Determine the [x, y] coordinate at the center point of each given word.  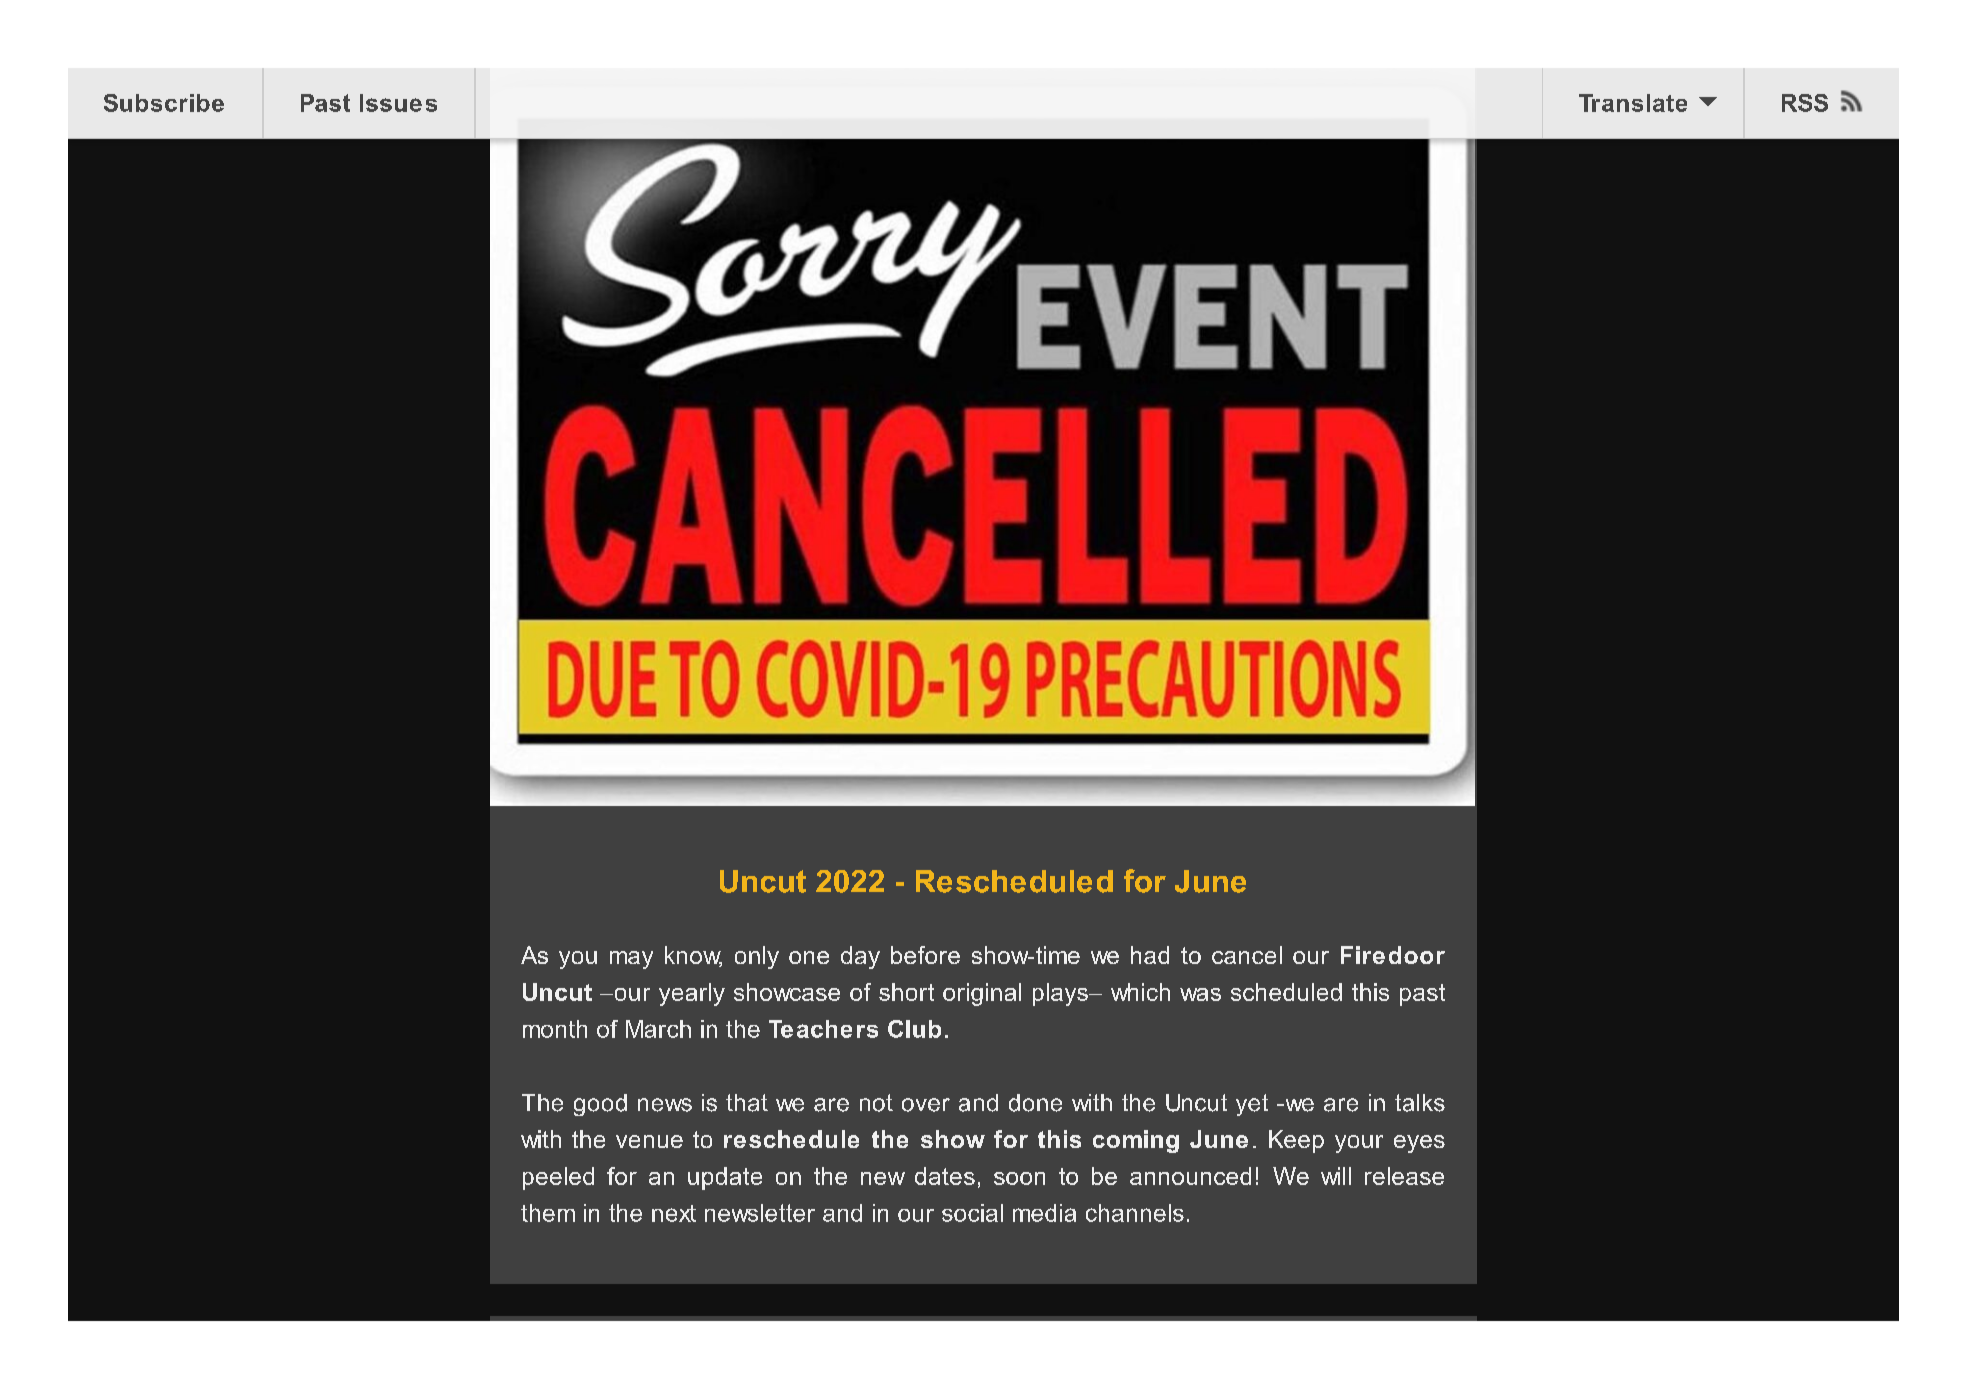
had [1150, 955]
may [631, 960]
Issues [398, 103]
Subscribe [164, 103]
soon [1019, 1178]
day [860, 957]
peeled [558, 1178]
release [1404, 1176]
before [925, 955]
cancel [1247, 955]
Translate [1633, 103]
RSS [1805, 103]
